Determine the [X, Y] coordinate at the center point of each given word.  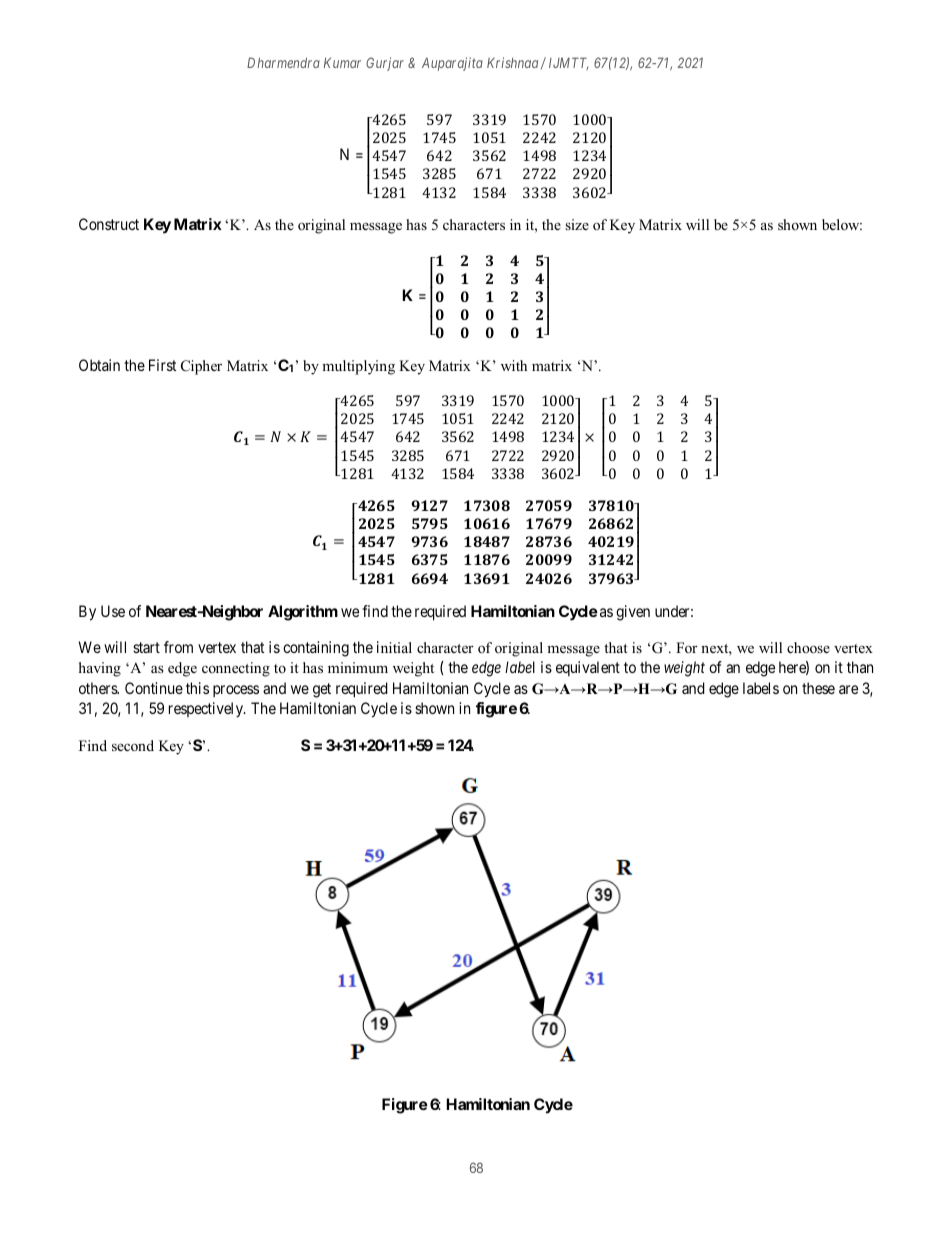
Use [113, 611]
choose [808, 647]
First [162, 365]
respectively [207, 709]
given [633, 613]
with [514, 365]
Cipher [201, 367]
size [577, 224]
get [322, 690]
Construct [109, 224]
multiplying [358, 367]
